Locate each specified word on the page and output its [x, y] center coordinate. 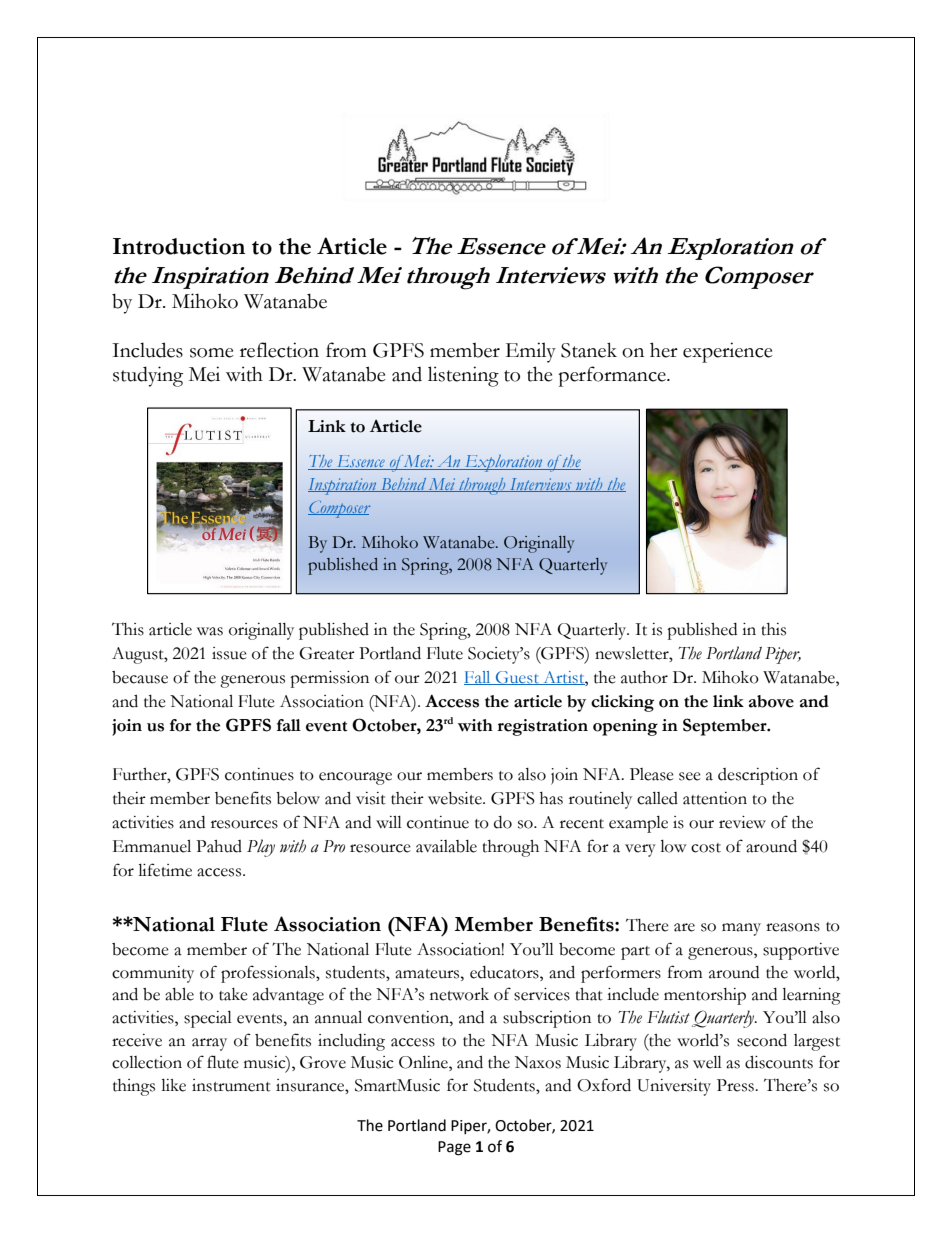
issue [229, 653]
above [771, 701]
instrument [231, 1085]
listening [463, 376]
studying [148, 376]
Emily [531, 352]
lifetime [165, 870]
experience [728, 352]
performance [613, 376]
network [459, 994]
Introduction [179, 246]
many [741, 929]
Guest [517, 678]
